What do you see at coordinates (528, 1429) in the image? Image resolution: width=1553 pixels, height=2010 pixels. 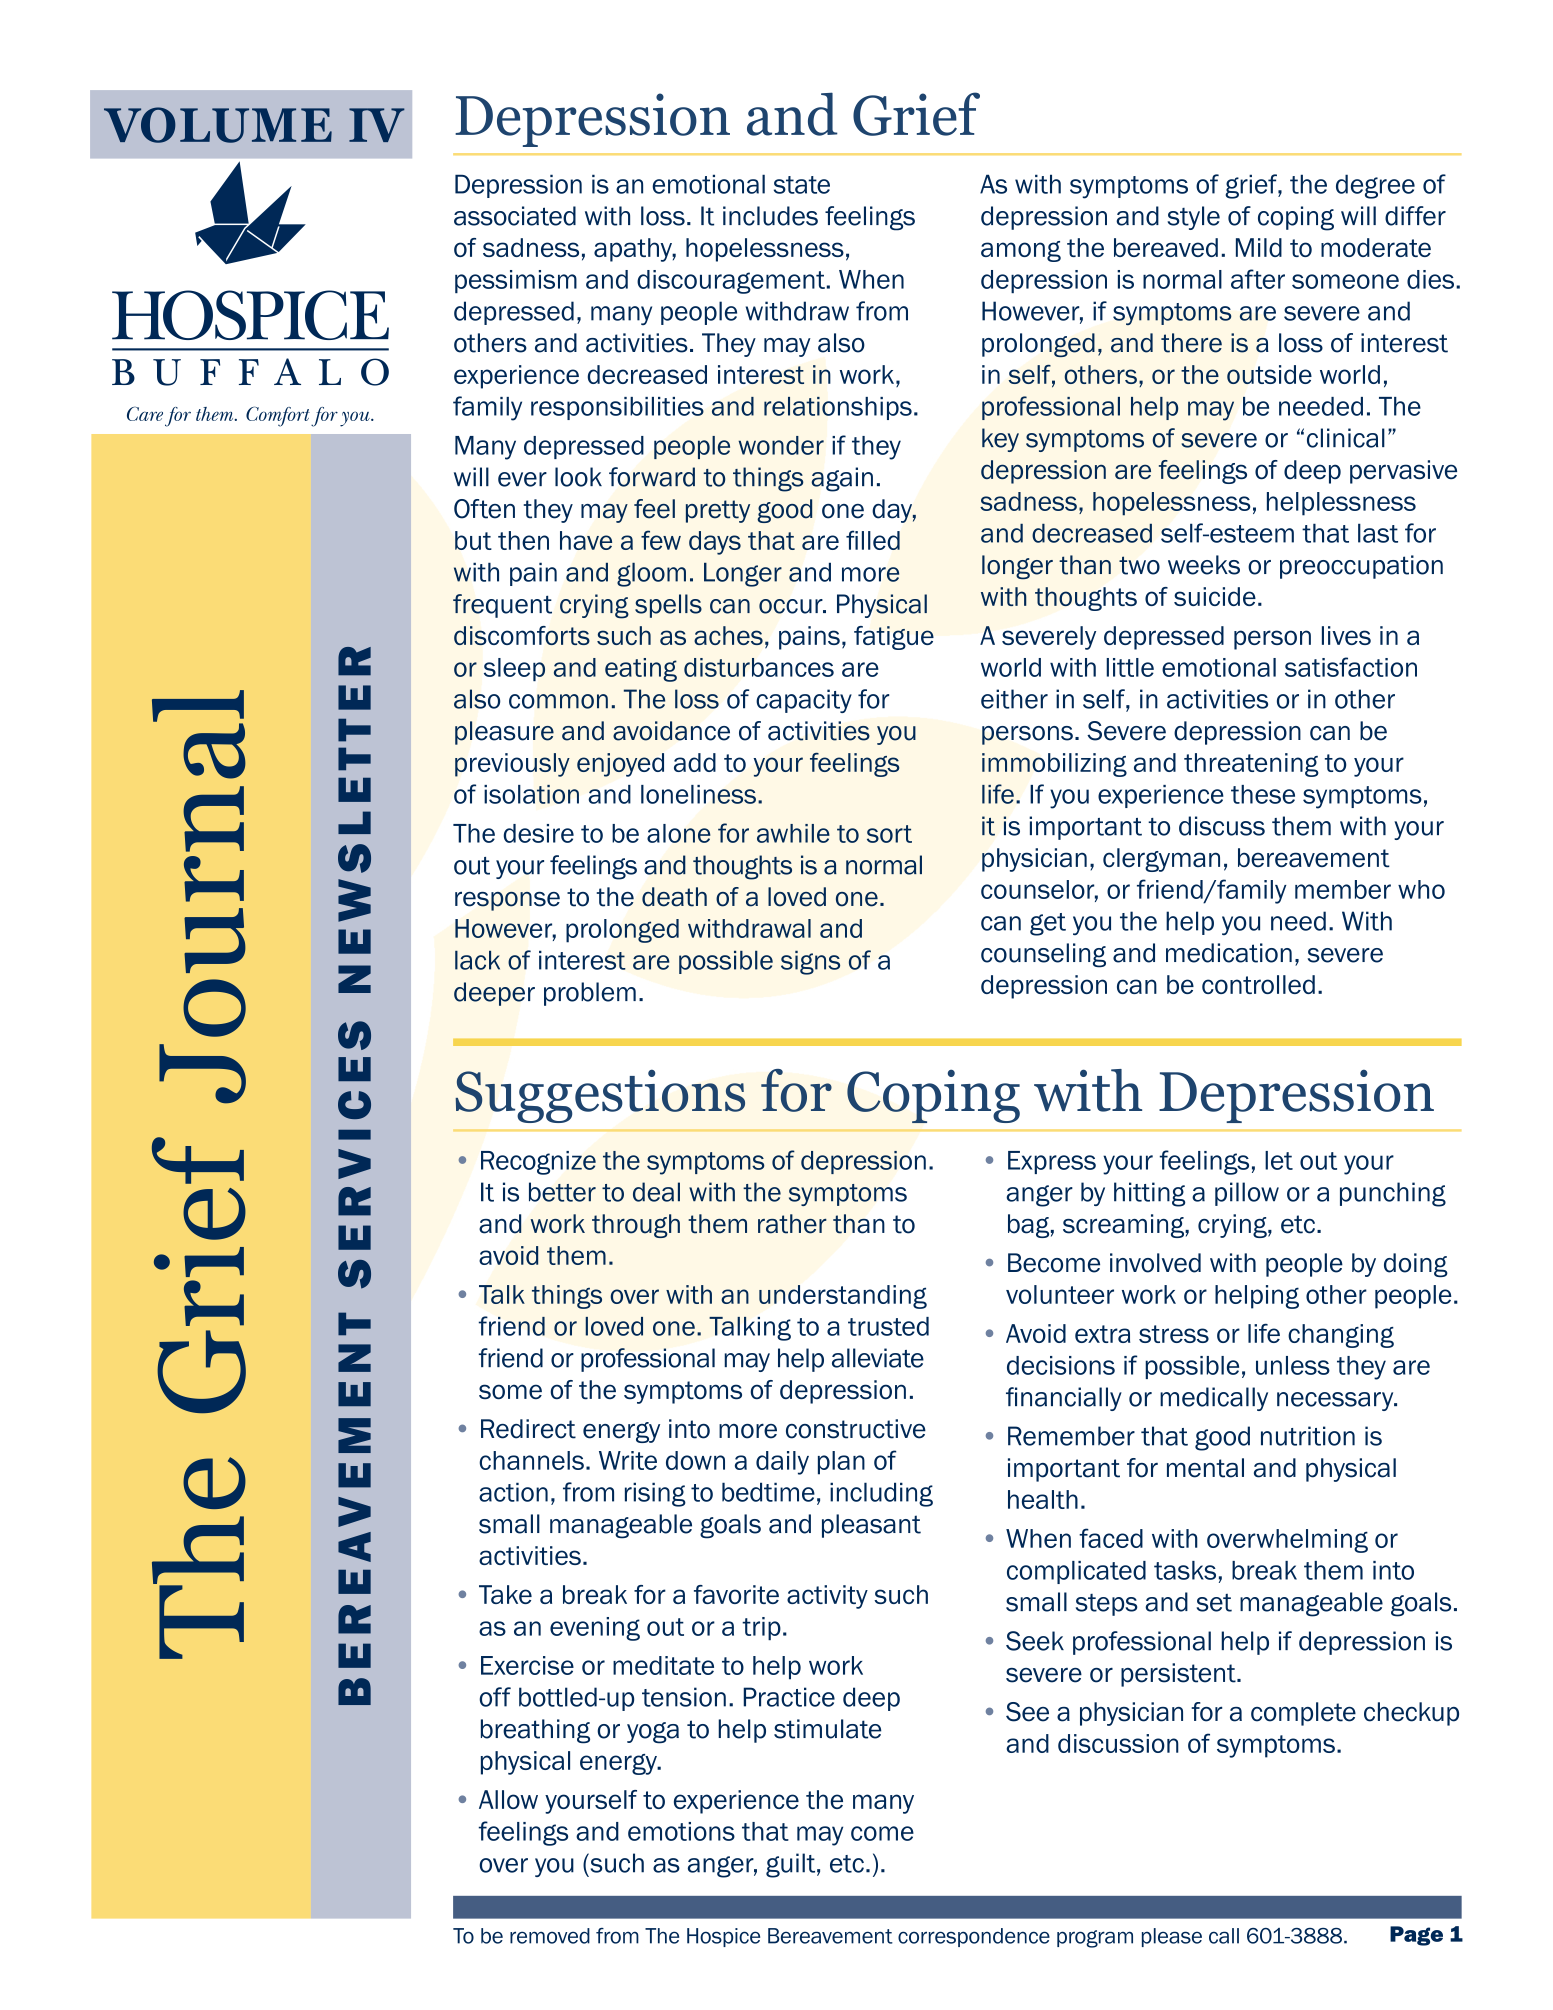 I see `Redirect` at bounding box center [528, 1429].
